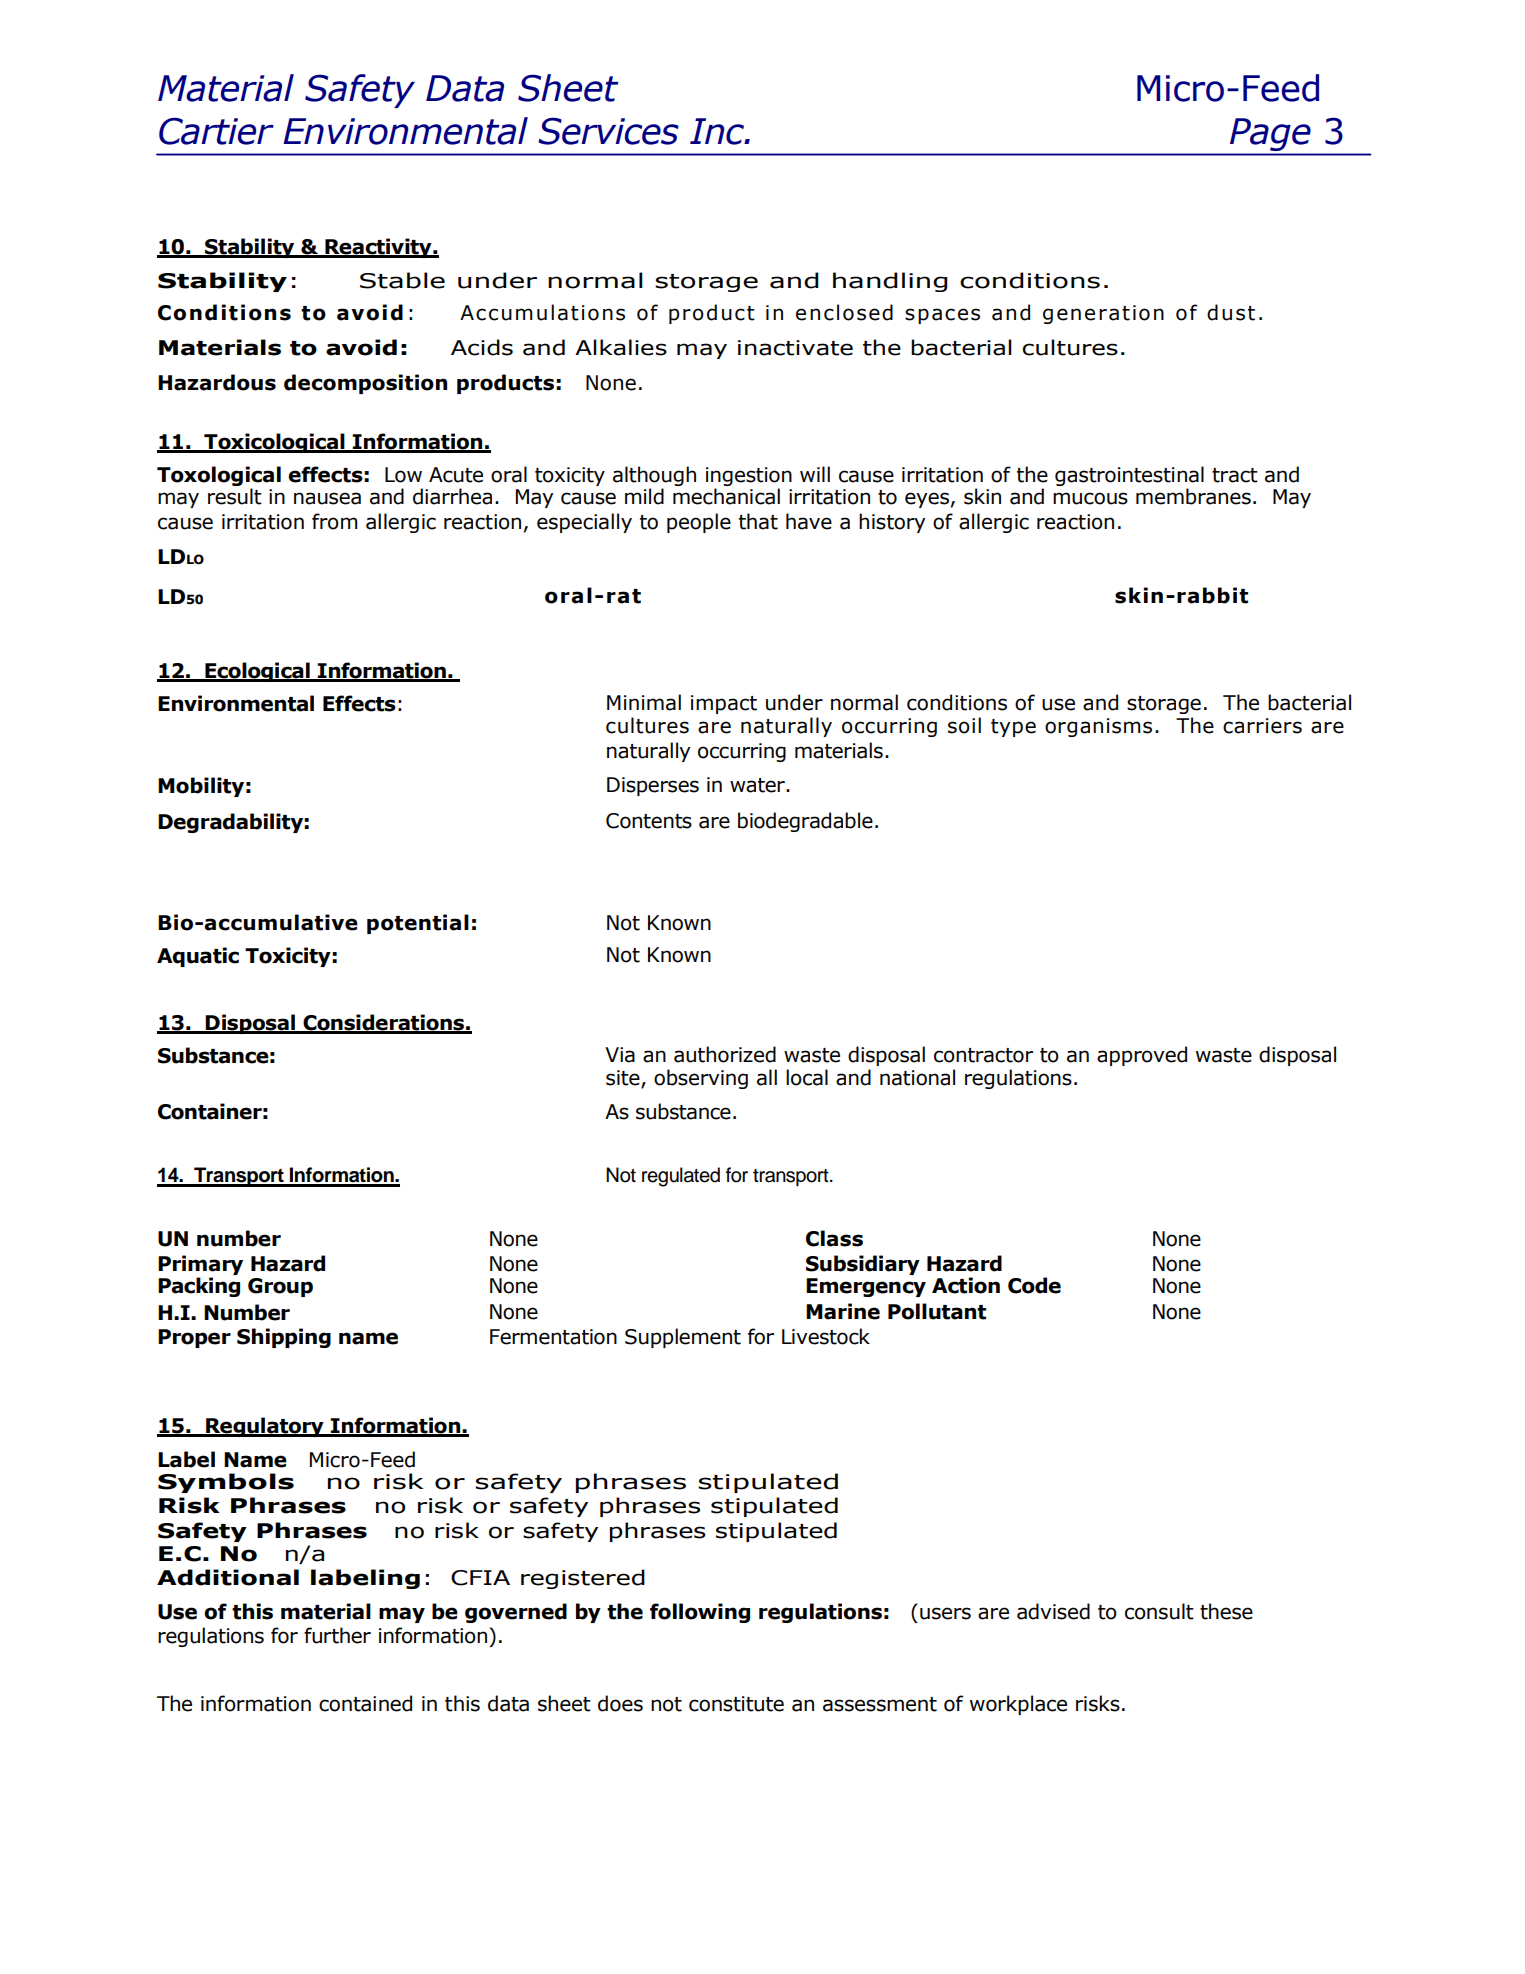  Describe the element at coordinates (736, 1704) in the page. I see `constitute` at that location.
